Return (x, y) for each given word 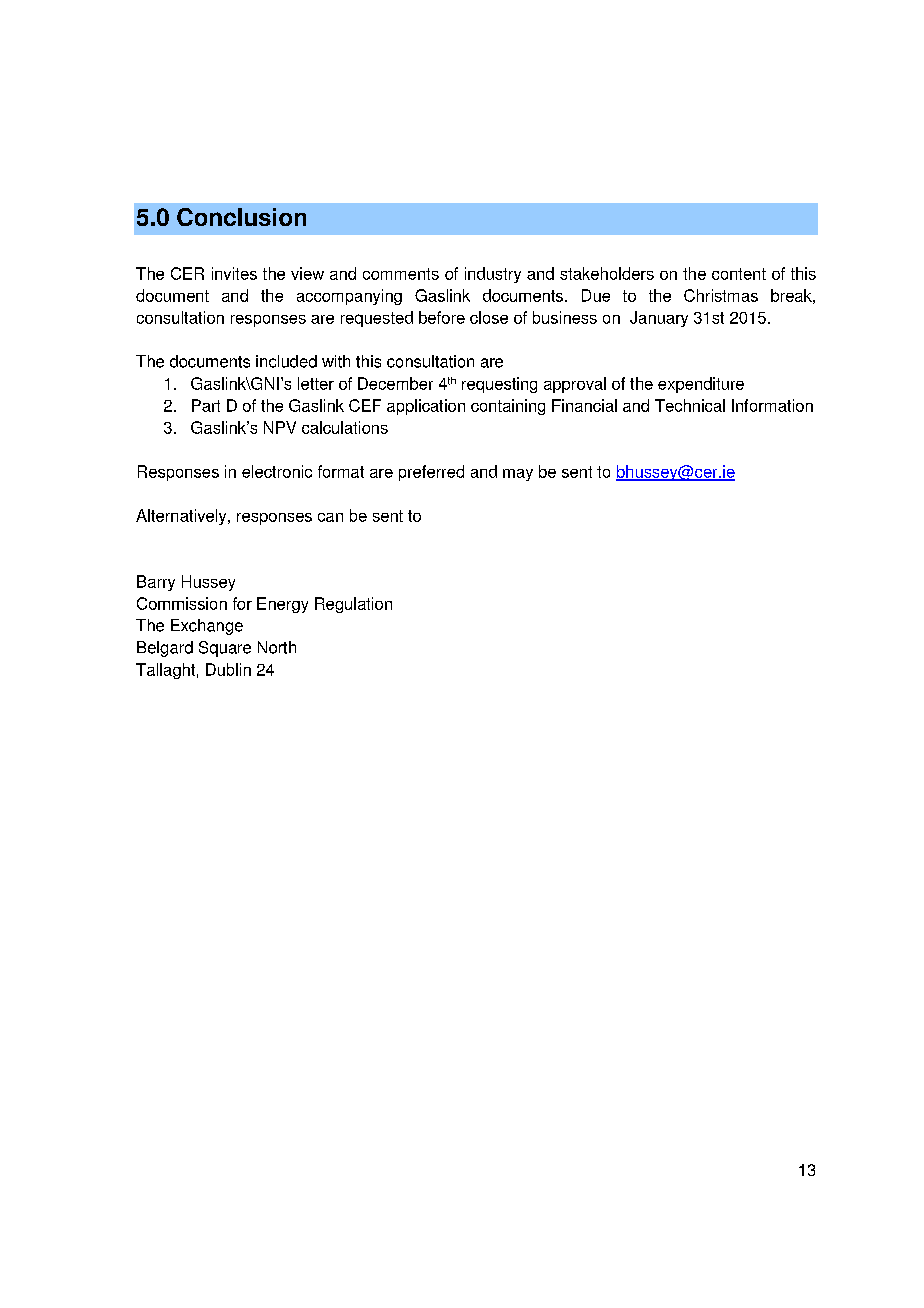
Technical (690, 405)
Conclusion (241, 217)
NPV (280, 427)
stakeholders (607, 273)
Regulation (353, 605)
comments (401, 274)
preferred (431, 473)
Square (225, 649)
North (277, 647)
